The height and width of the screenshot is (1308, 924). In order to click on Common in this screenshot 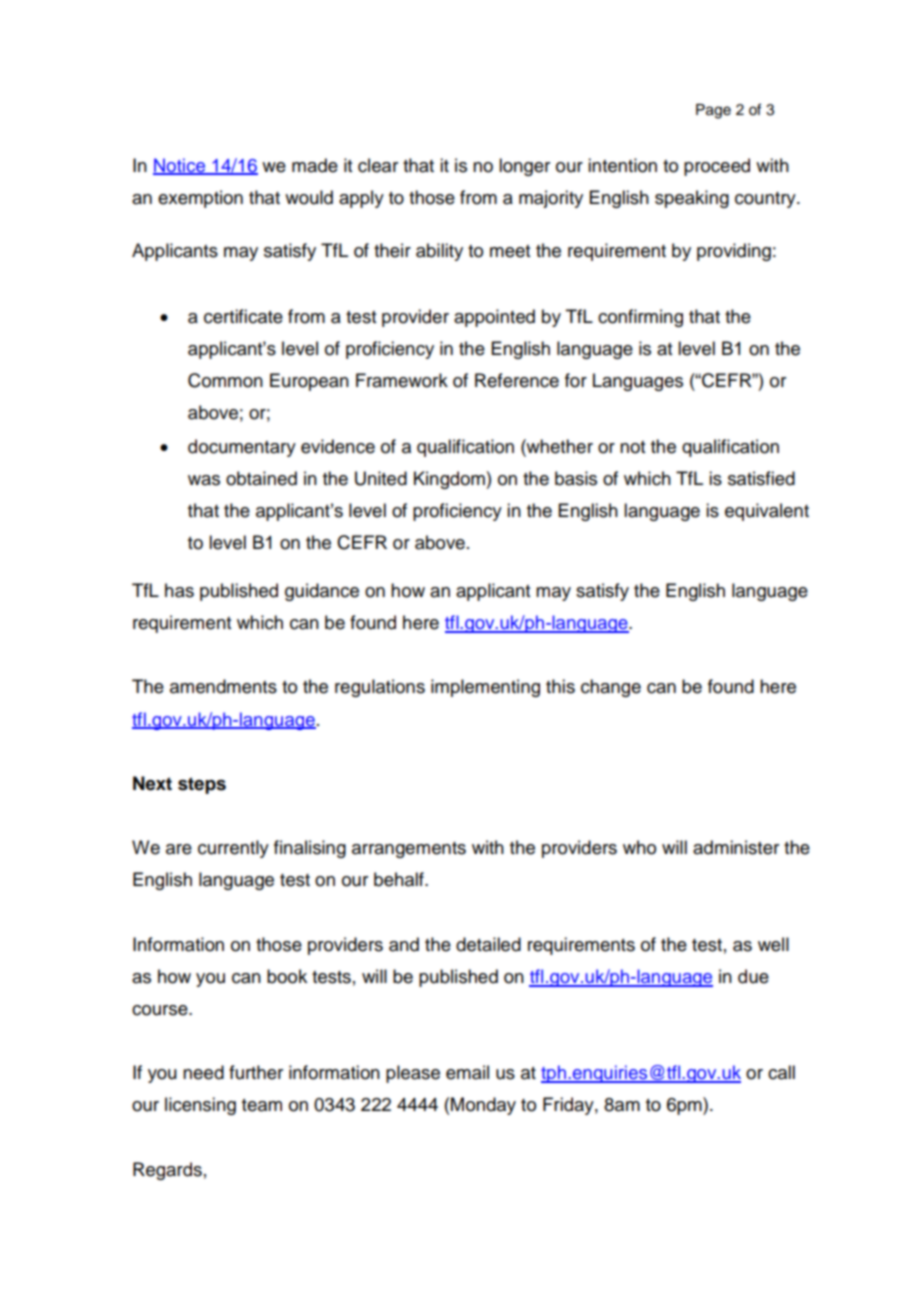, I will do `click(225, 380)`.
